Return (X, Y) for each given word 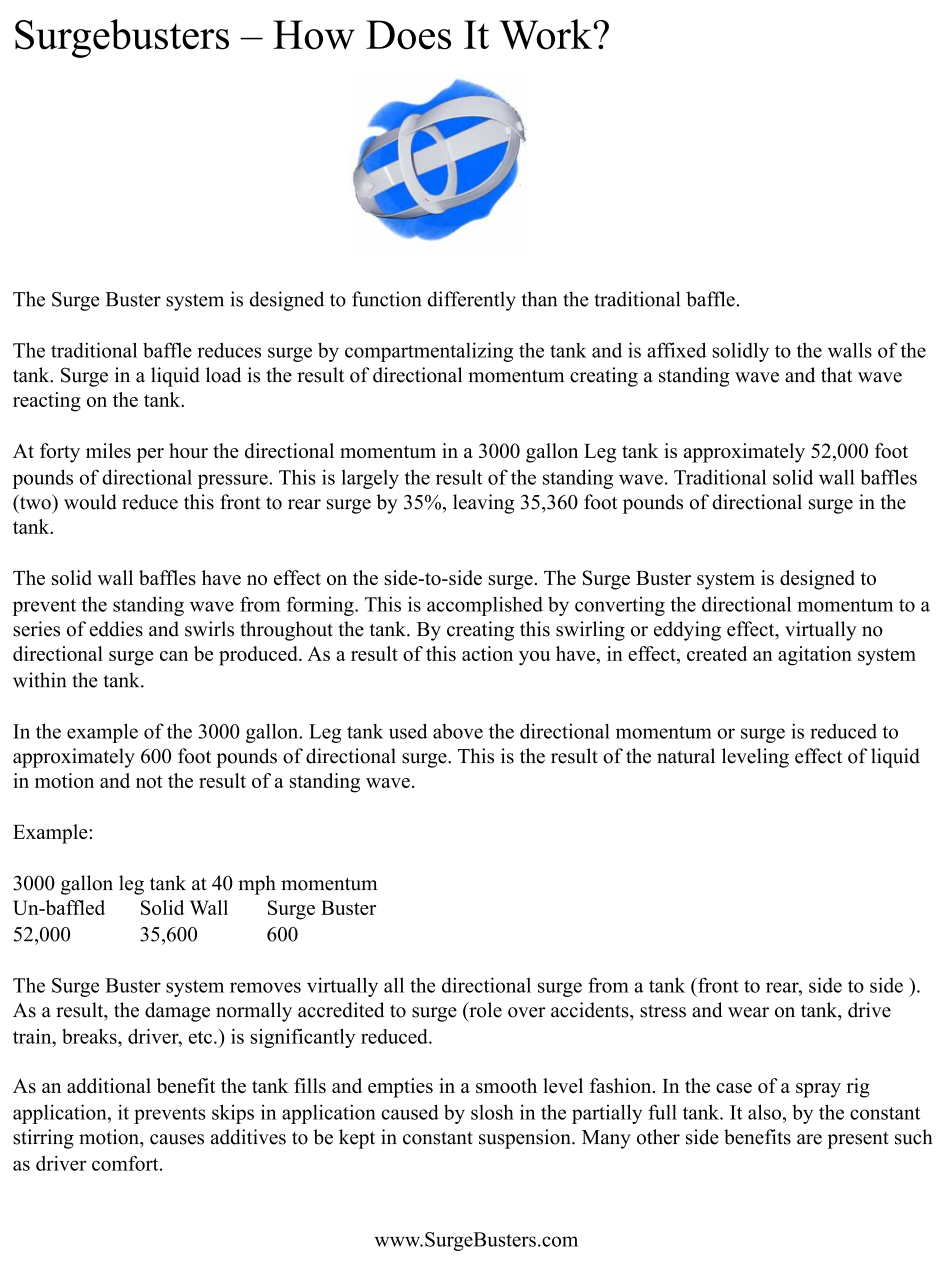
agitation (815, 656)
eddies (116, 629)
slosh (492, 1112)
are (809, 1139)
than (539, 299)
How (314, 35)
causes (177, 1139)
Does (408, 35)
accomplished (485, 606)
